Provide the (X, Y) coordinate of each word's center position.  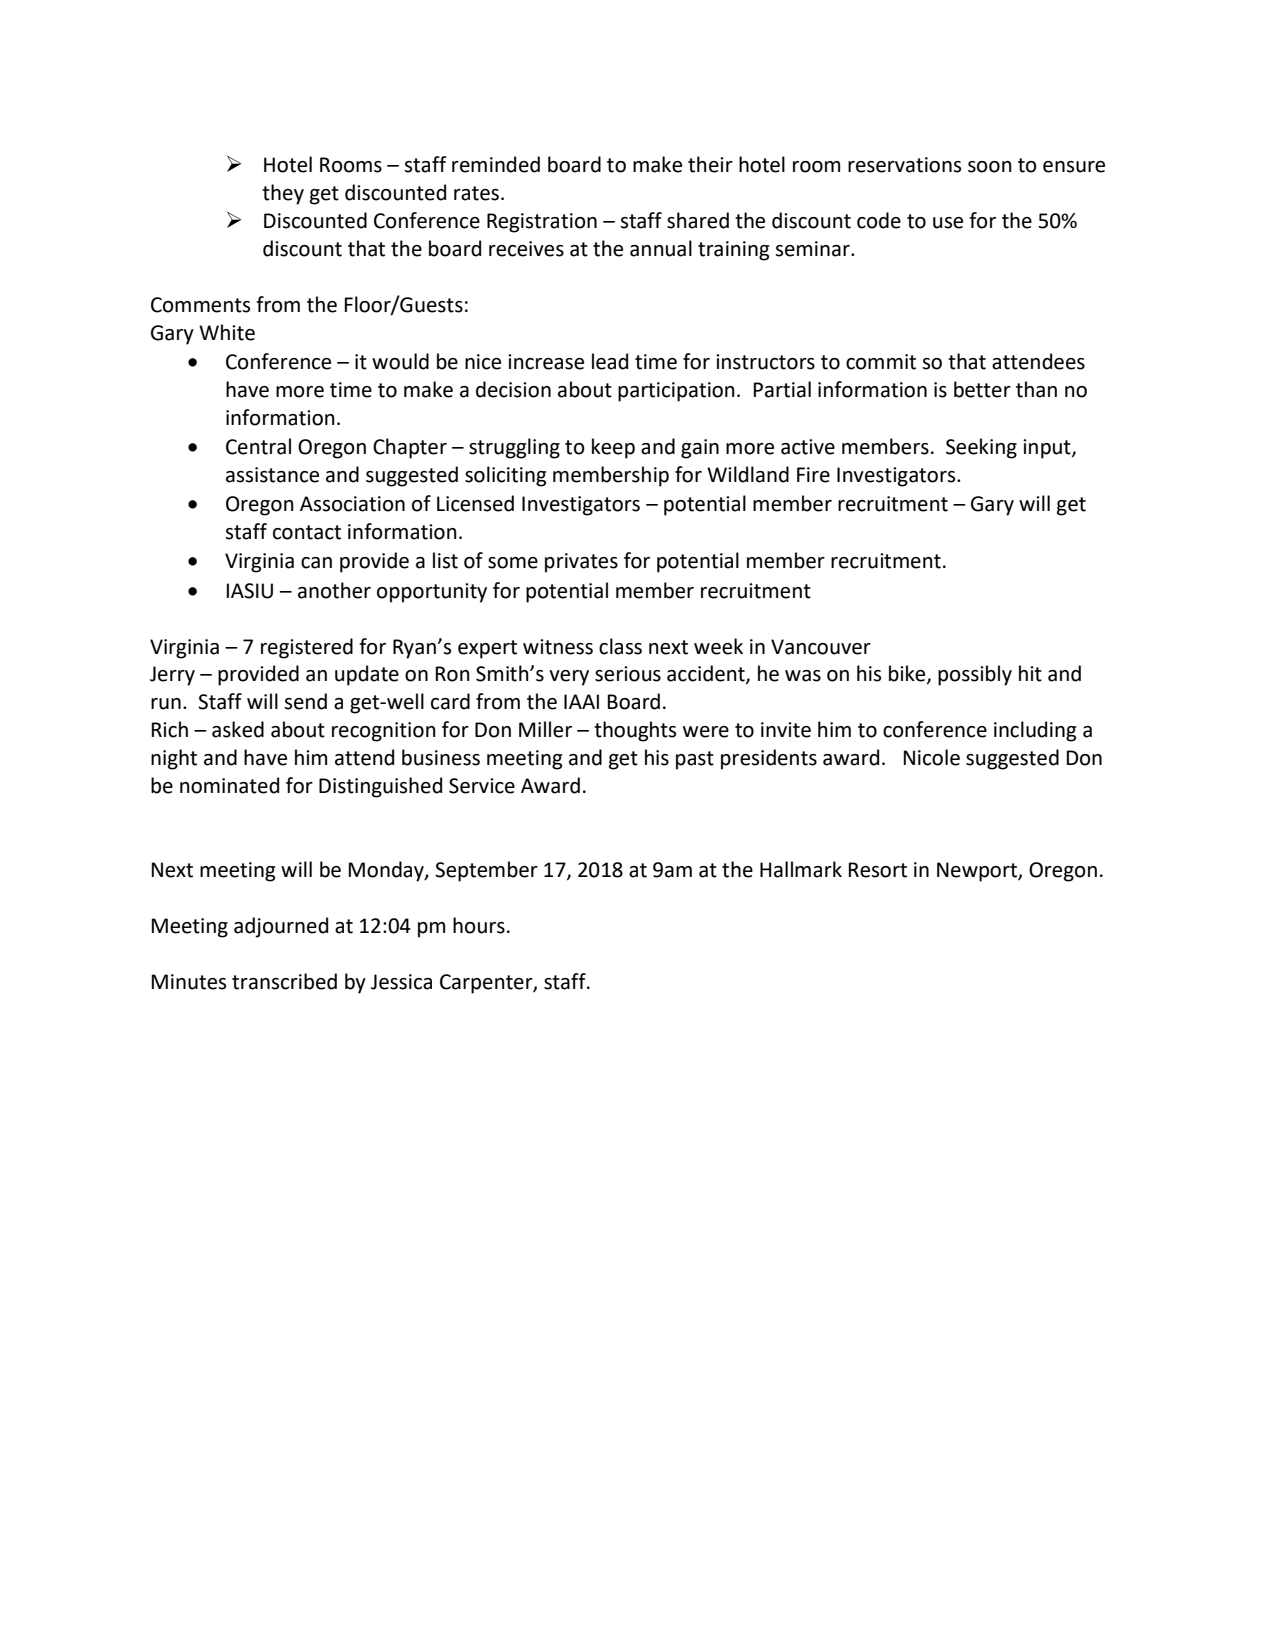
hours (479, 925)
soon (990, 167)
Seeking (981, 448)
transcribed (284, 981)
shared (698, 220)
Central (258, 446)
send (305, 701)
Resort (878, 870)
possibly (975, 675)
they (283, 194)
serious (628, 674)
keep (613, 448)
